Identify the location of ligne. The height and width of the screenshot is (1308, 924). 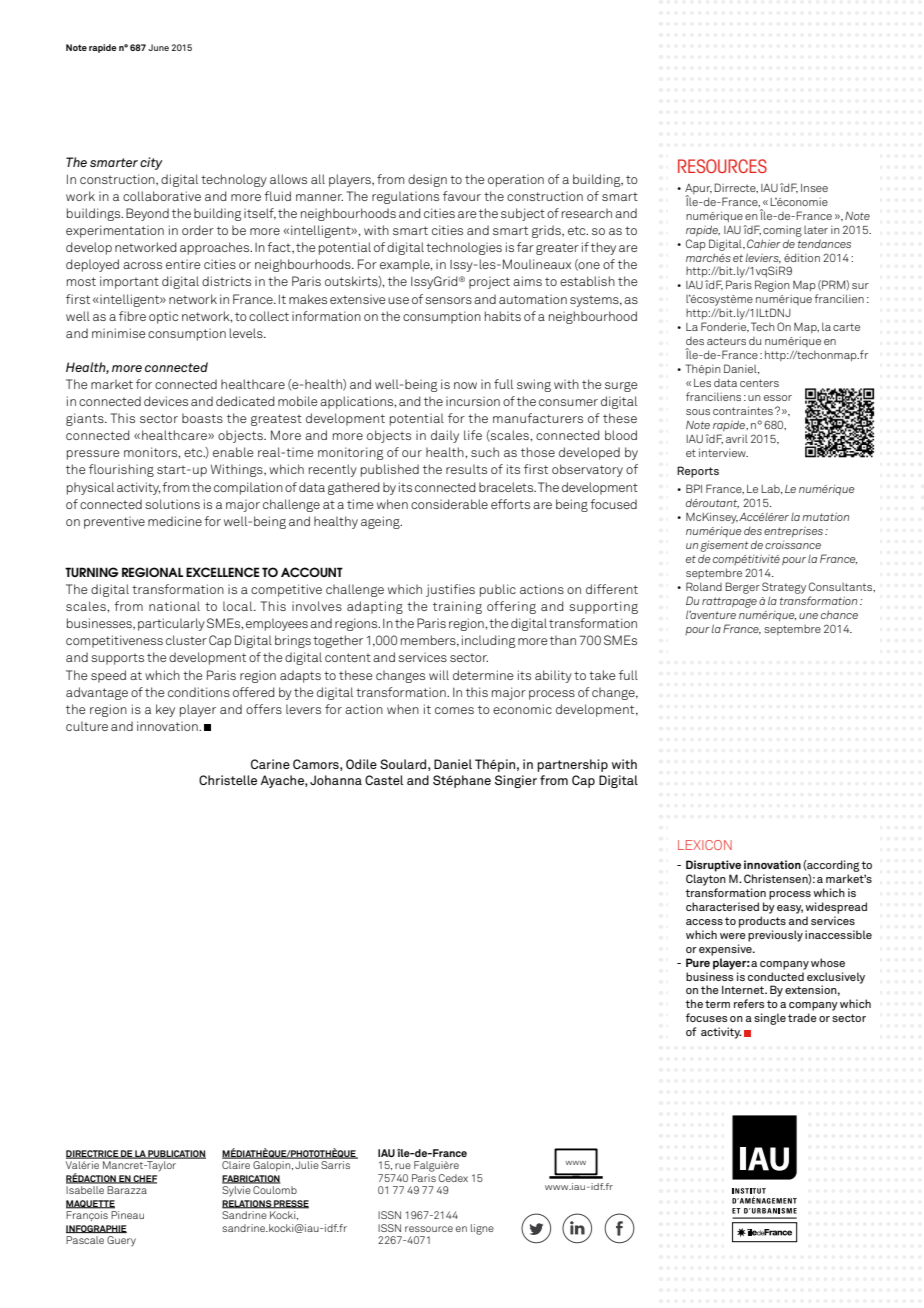
(482, 1229).
